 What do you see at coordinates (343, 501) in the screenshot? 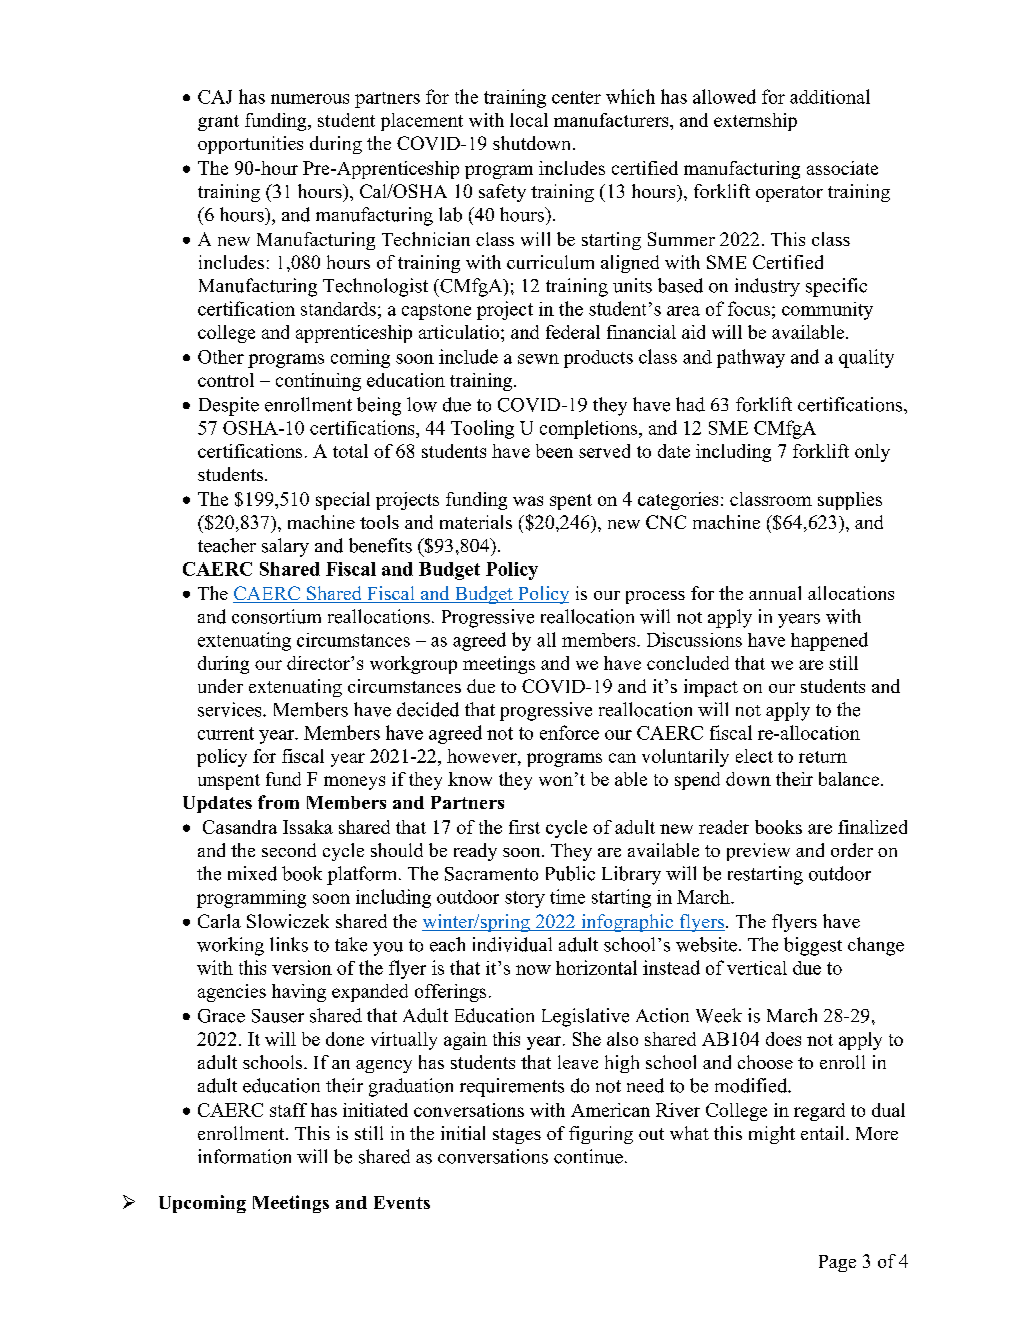
I see `special` at bounding box center [343, 501].
